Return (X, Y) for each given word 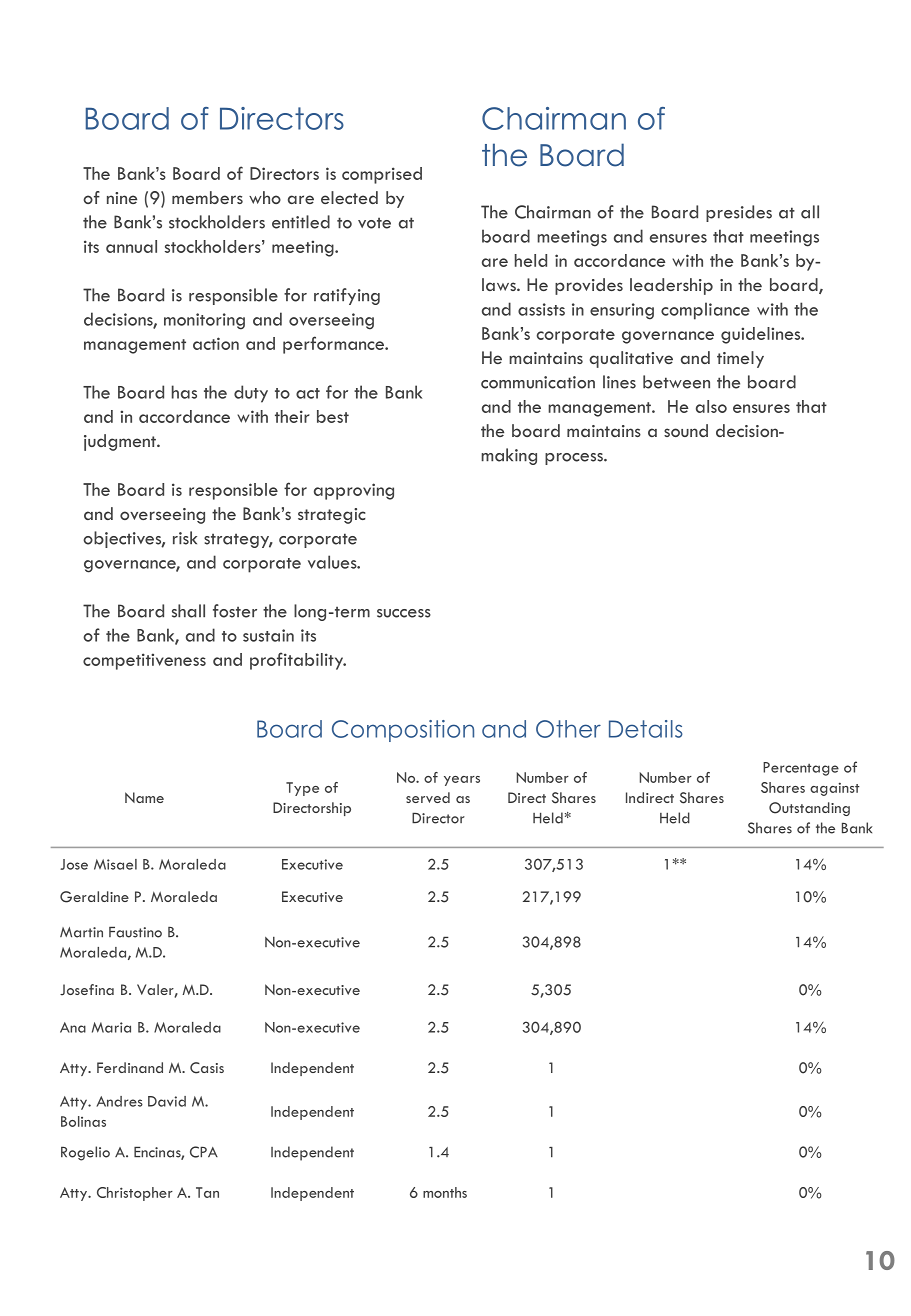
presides (739, 213)
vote (374, 223)
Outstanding (809, 809)
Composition (403, 731)
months (445, 1192)
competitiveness (144, 661)
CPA (204, 1152)
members (207, 197)
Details (646, 729)
